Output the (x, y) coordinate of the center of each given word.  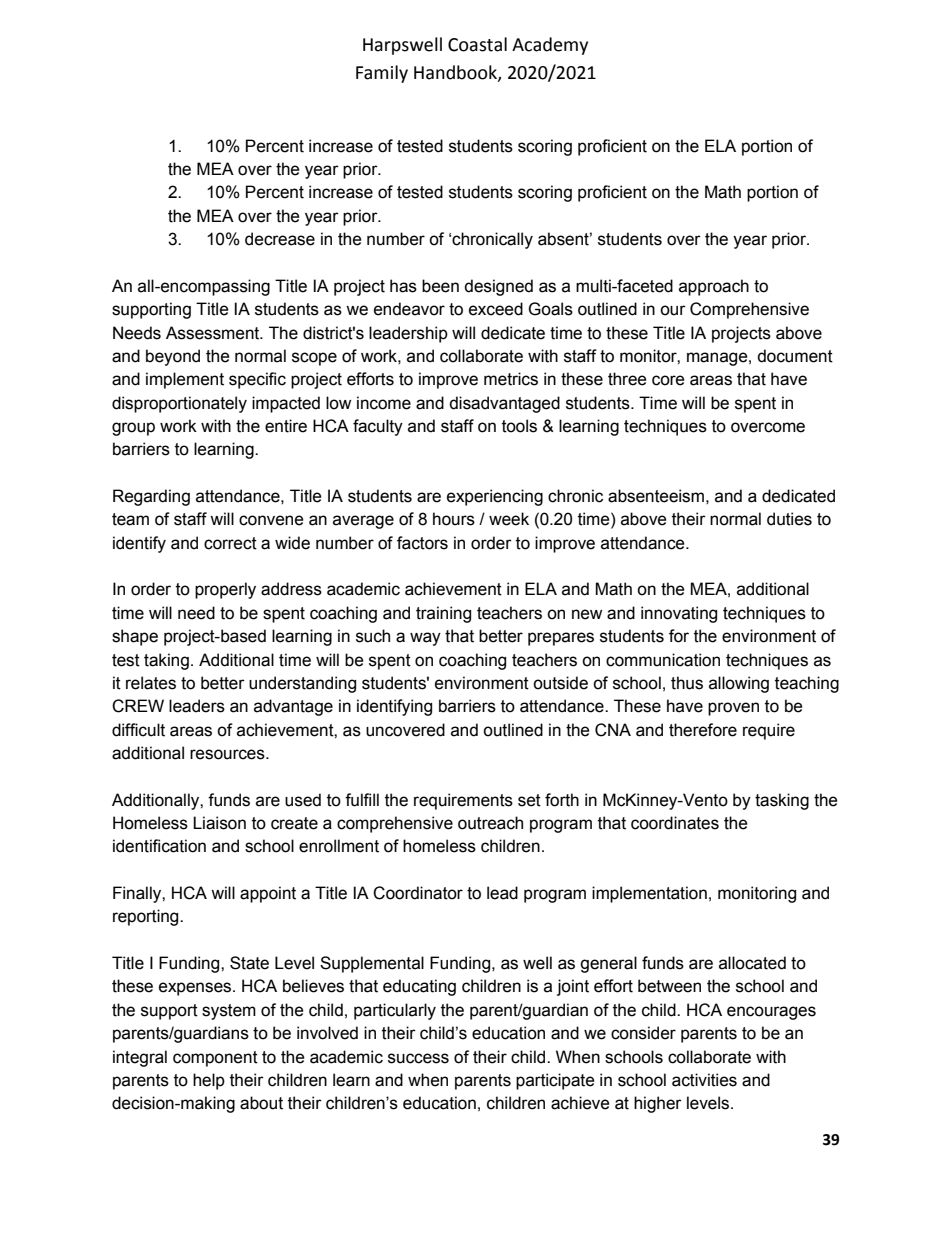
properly (225, 590)
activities (704, 1080)
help (209, 1081)
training (443, 614)
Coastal (477, 44)
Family (382, 74)
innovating (679, 614)
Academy (550, 46)
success (418, 1058)
